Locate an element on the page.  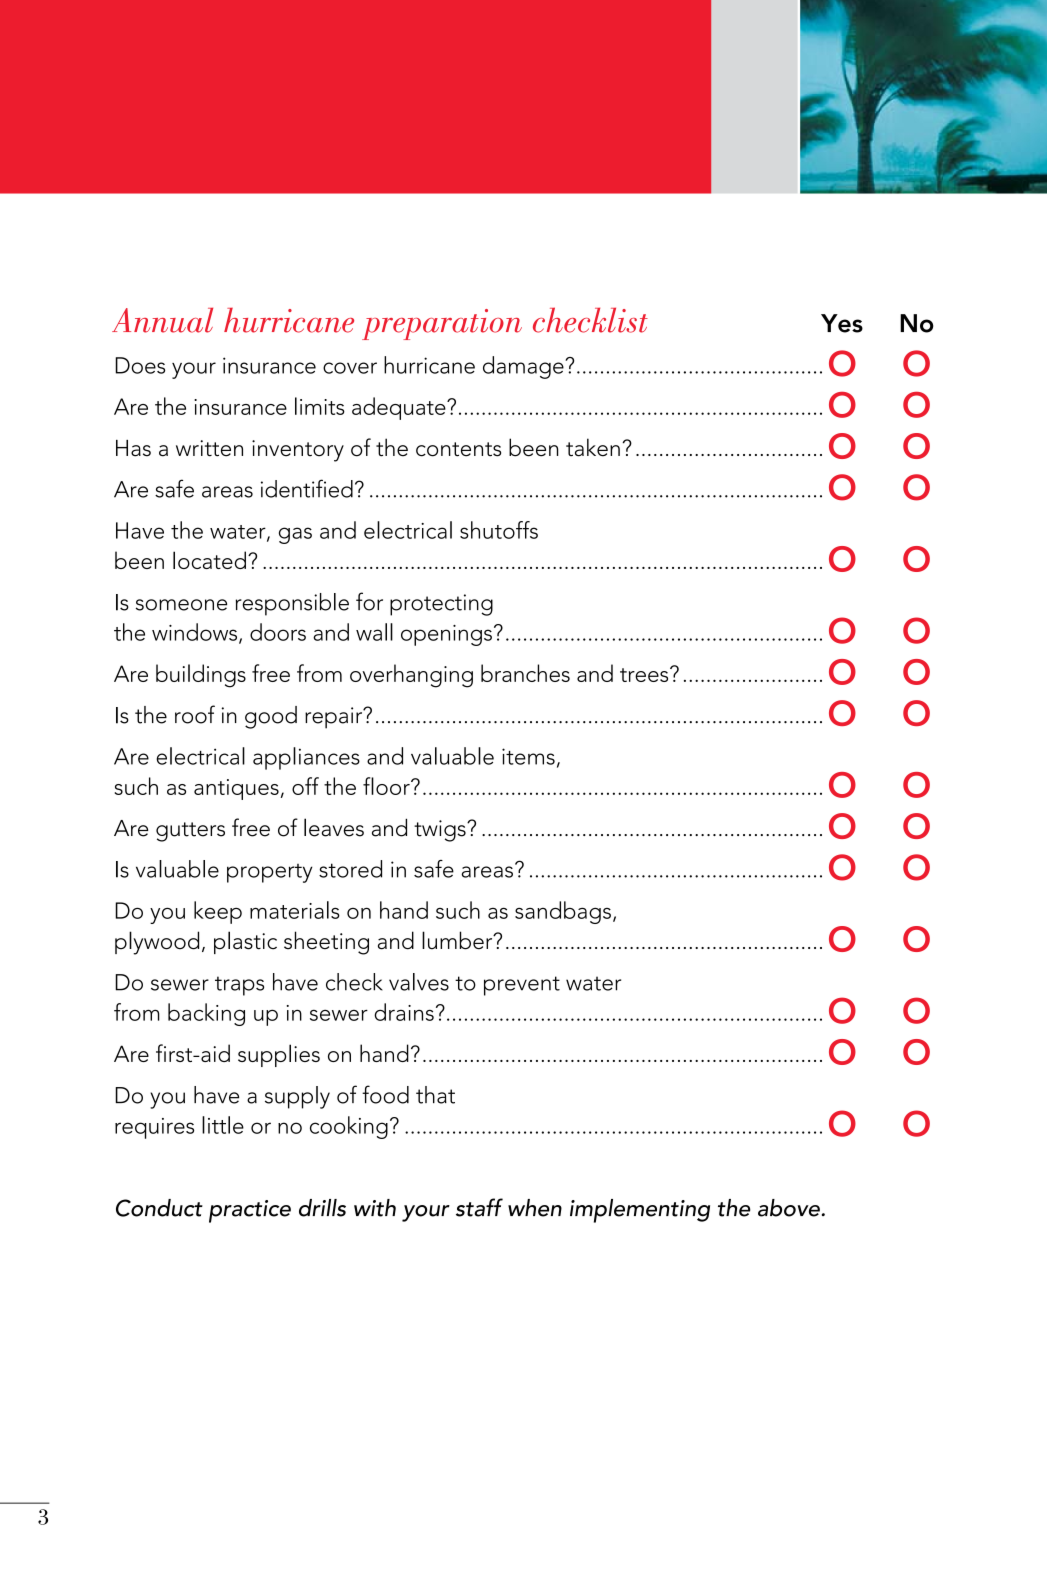
preparation is located at coordinates (442, 324).
